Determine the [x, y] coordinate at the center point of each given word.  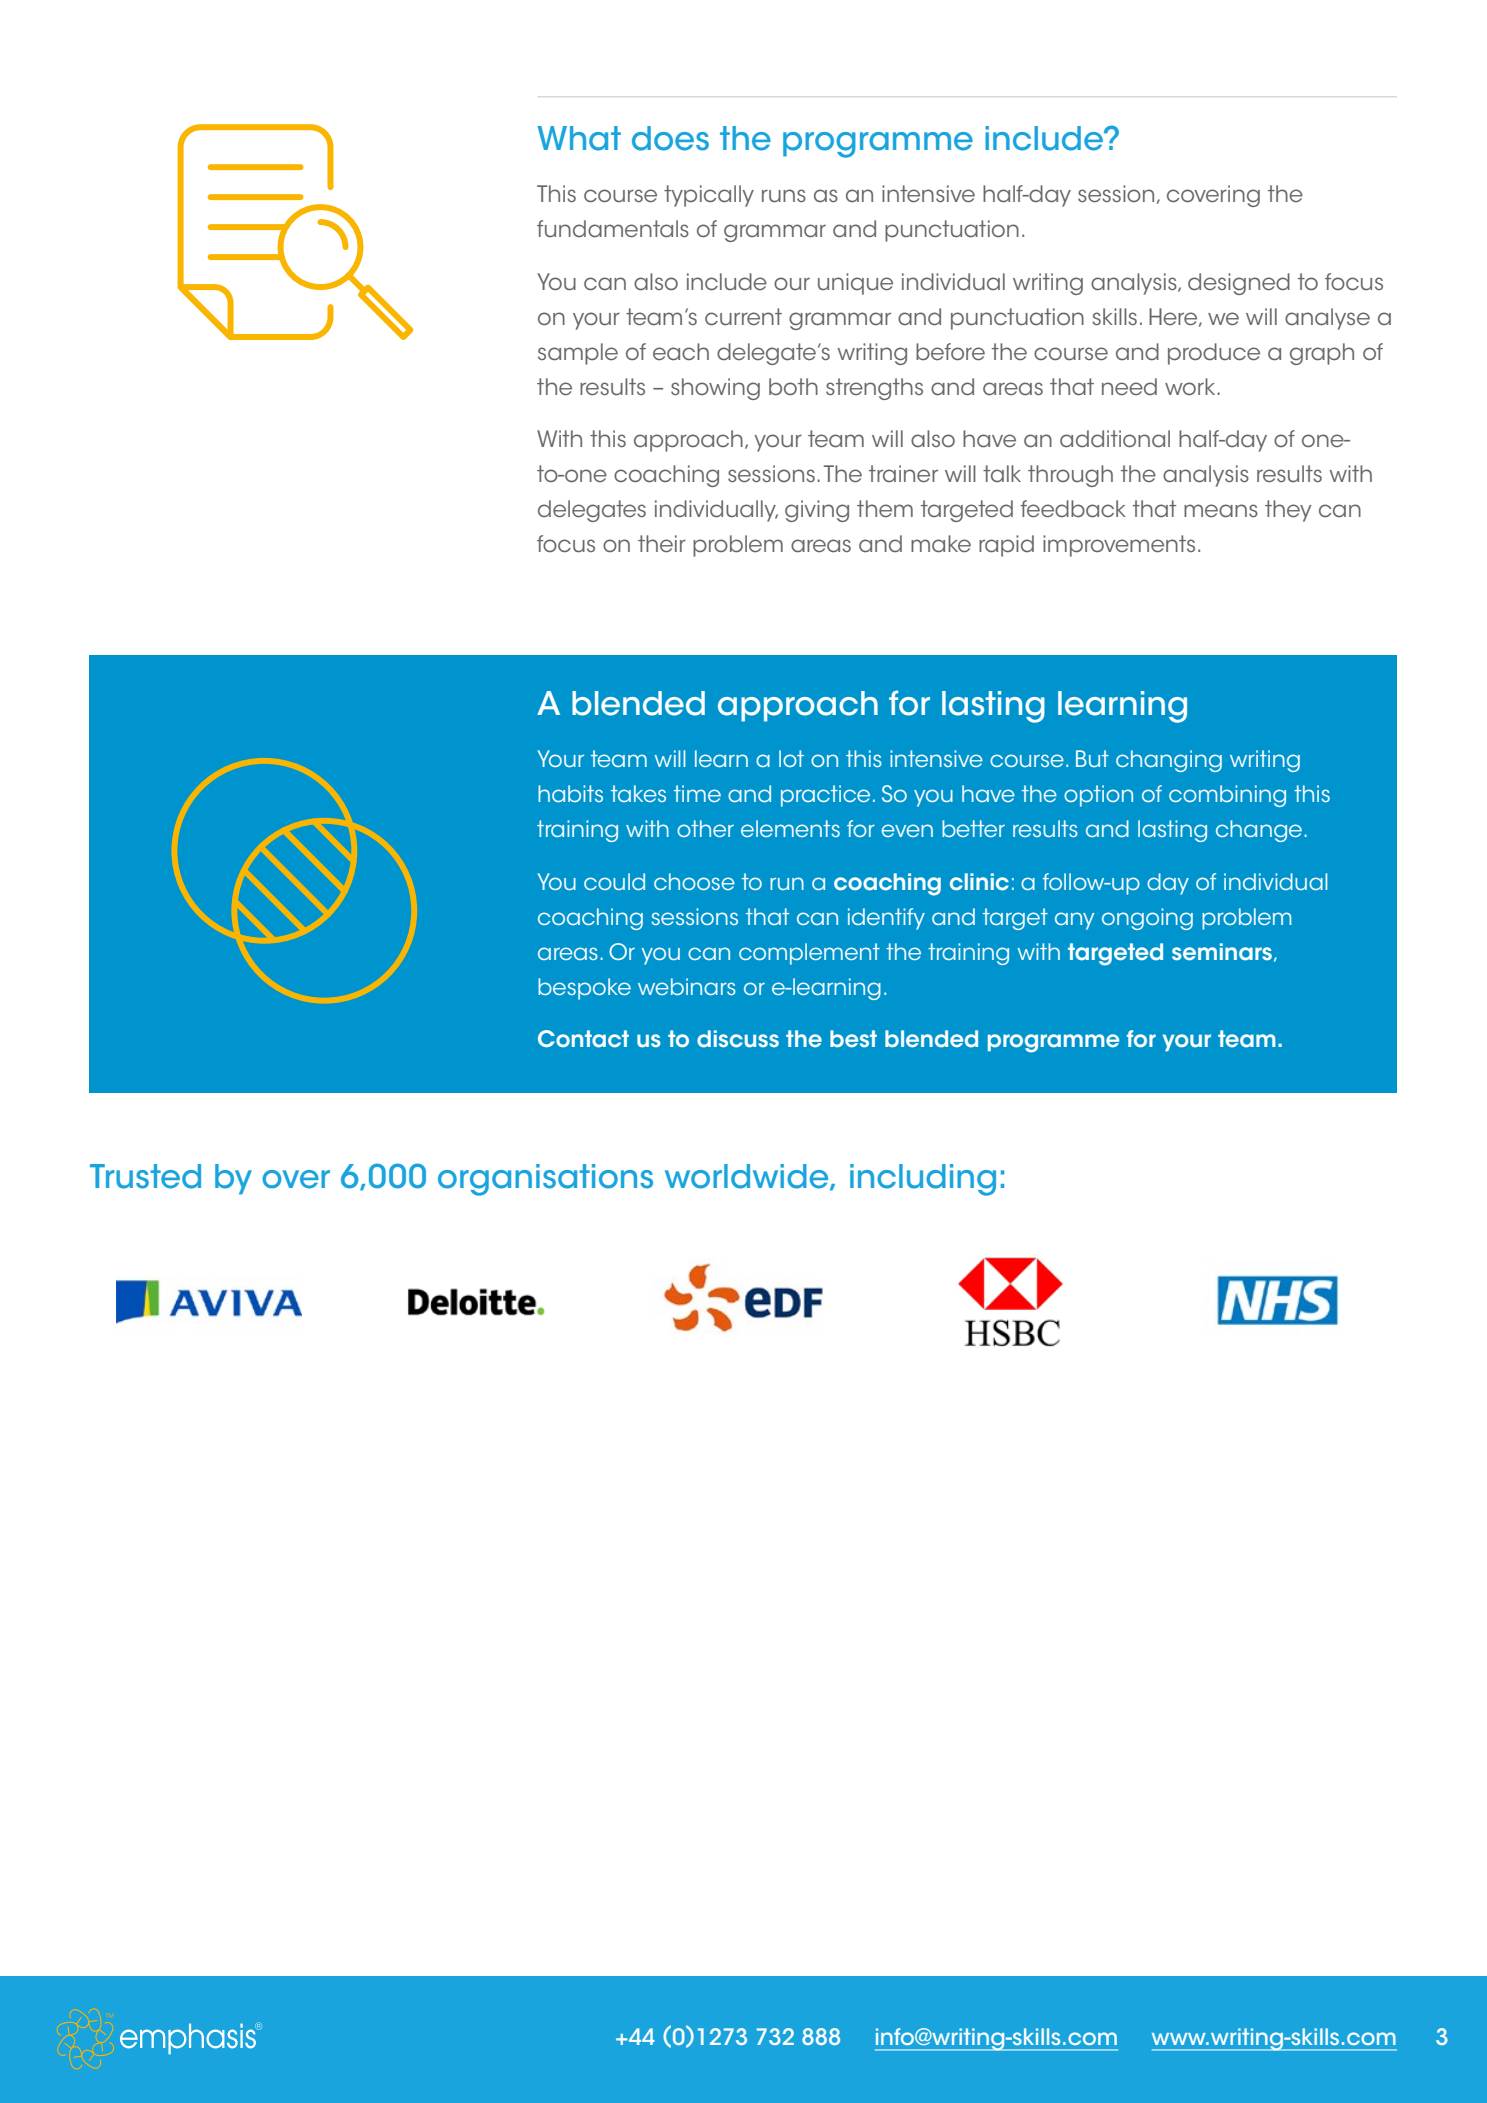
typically [709, 196]
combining [1227, 796]
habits [570, 793]
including [923, 1180]
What [579, 138]
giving [817, 511]
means [1221, 511]
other [705, 828]
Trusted [145, 1176]
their [662, 544]
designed [1239, 284]
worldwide [748, 1177]
